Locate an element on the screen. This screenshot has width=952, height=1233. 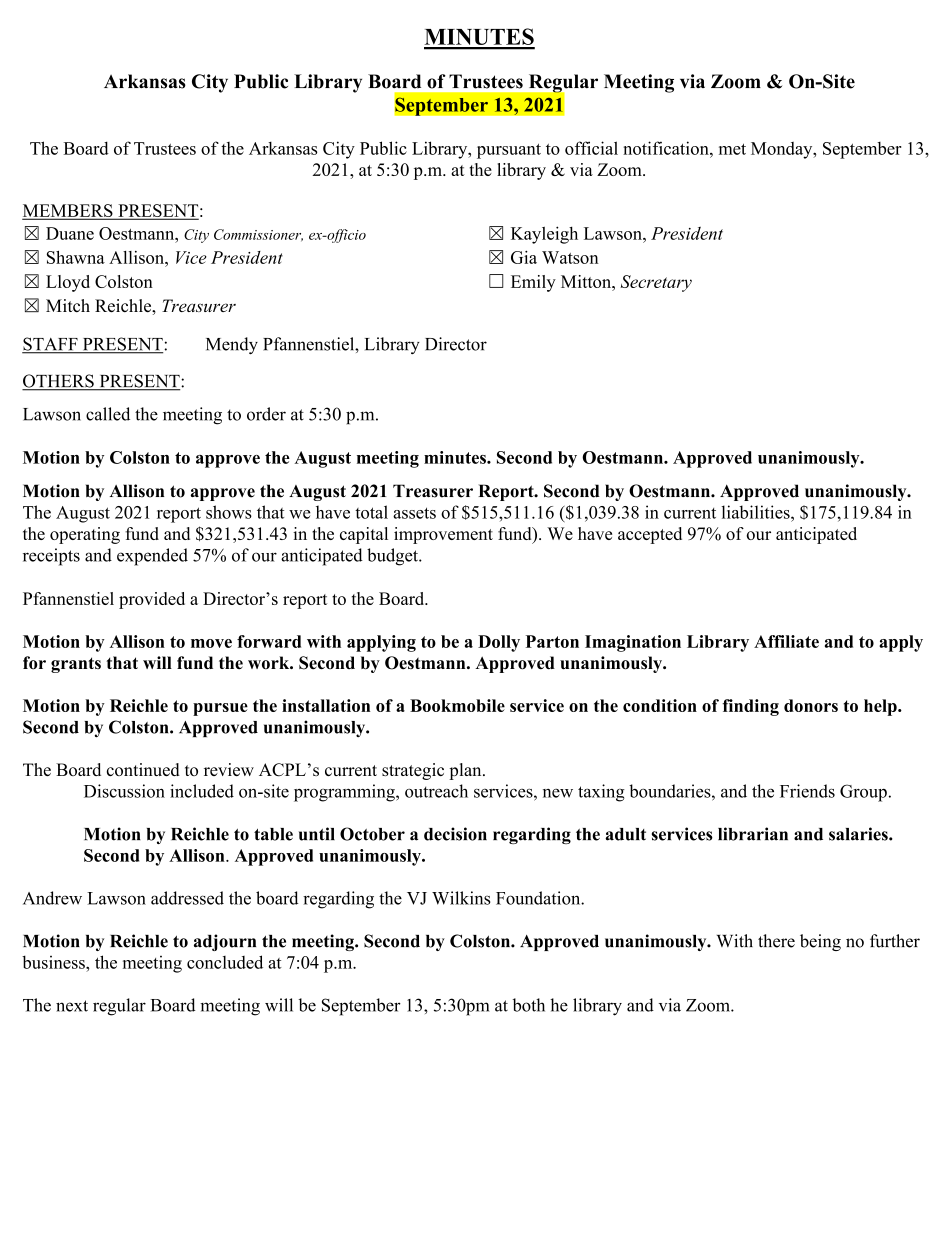
met is located at coordinates (732, 149).
